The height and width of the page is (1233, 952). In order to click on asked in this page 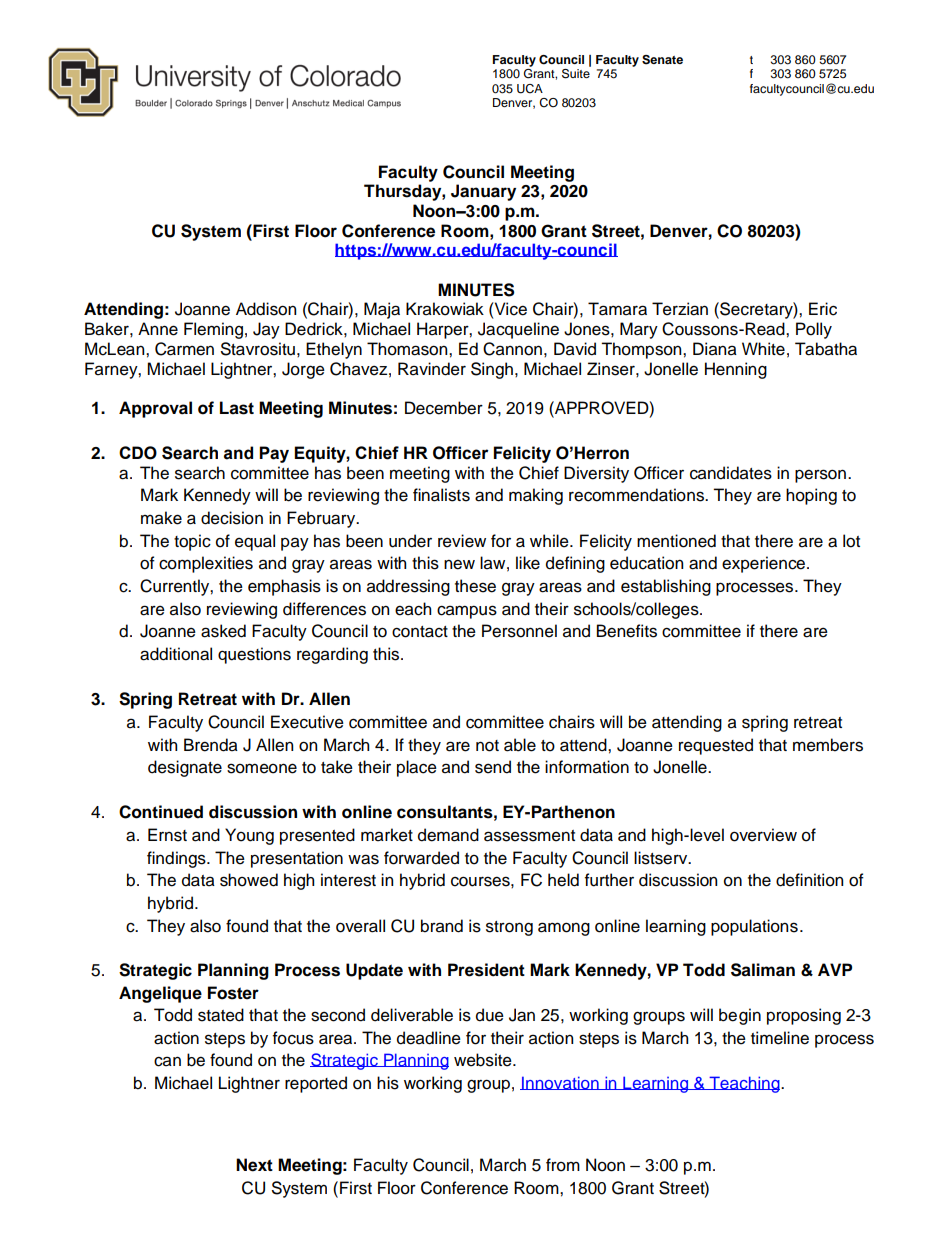, I will do `click(223, 631)`.
